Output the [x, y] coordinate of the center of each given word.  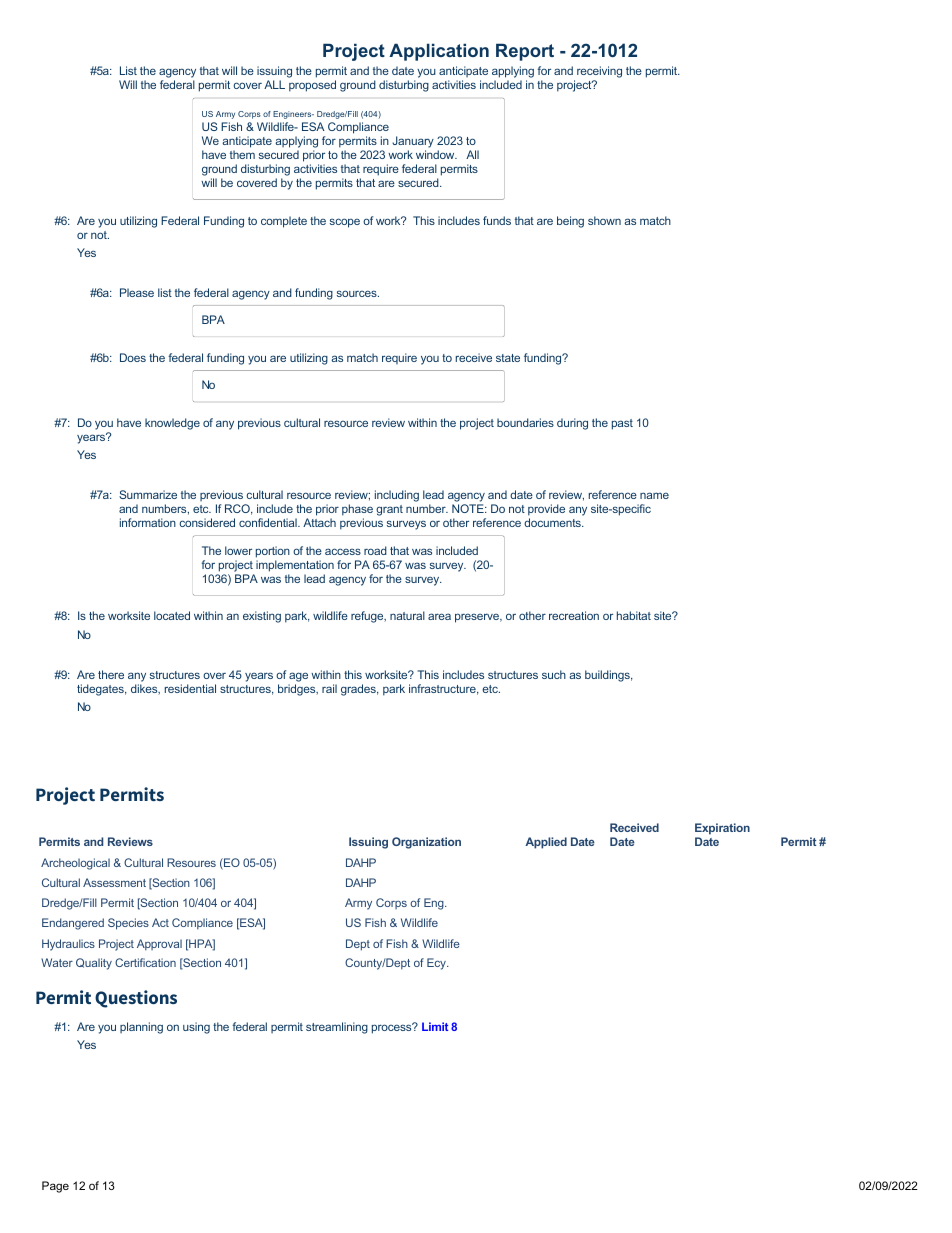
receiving [599, 73]
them [242, 154]
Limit [435, 1026]
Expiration [722, 829]
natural [407, 615]
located [172, 615]
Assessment [114, 882]
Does [133, 357]
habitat [634, 615]
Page [55, 1187]
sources [358, 293]
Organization [426, 843]
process [393, 1028]
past [622, 424]
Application [439, 52]
